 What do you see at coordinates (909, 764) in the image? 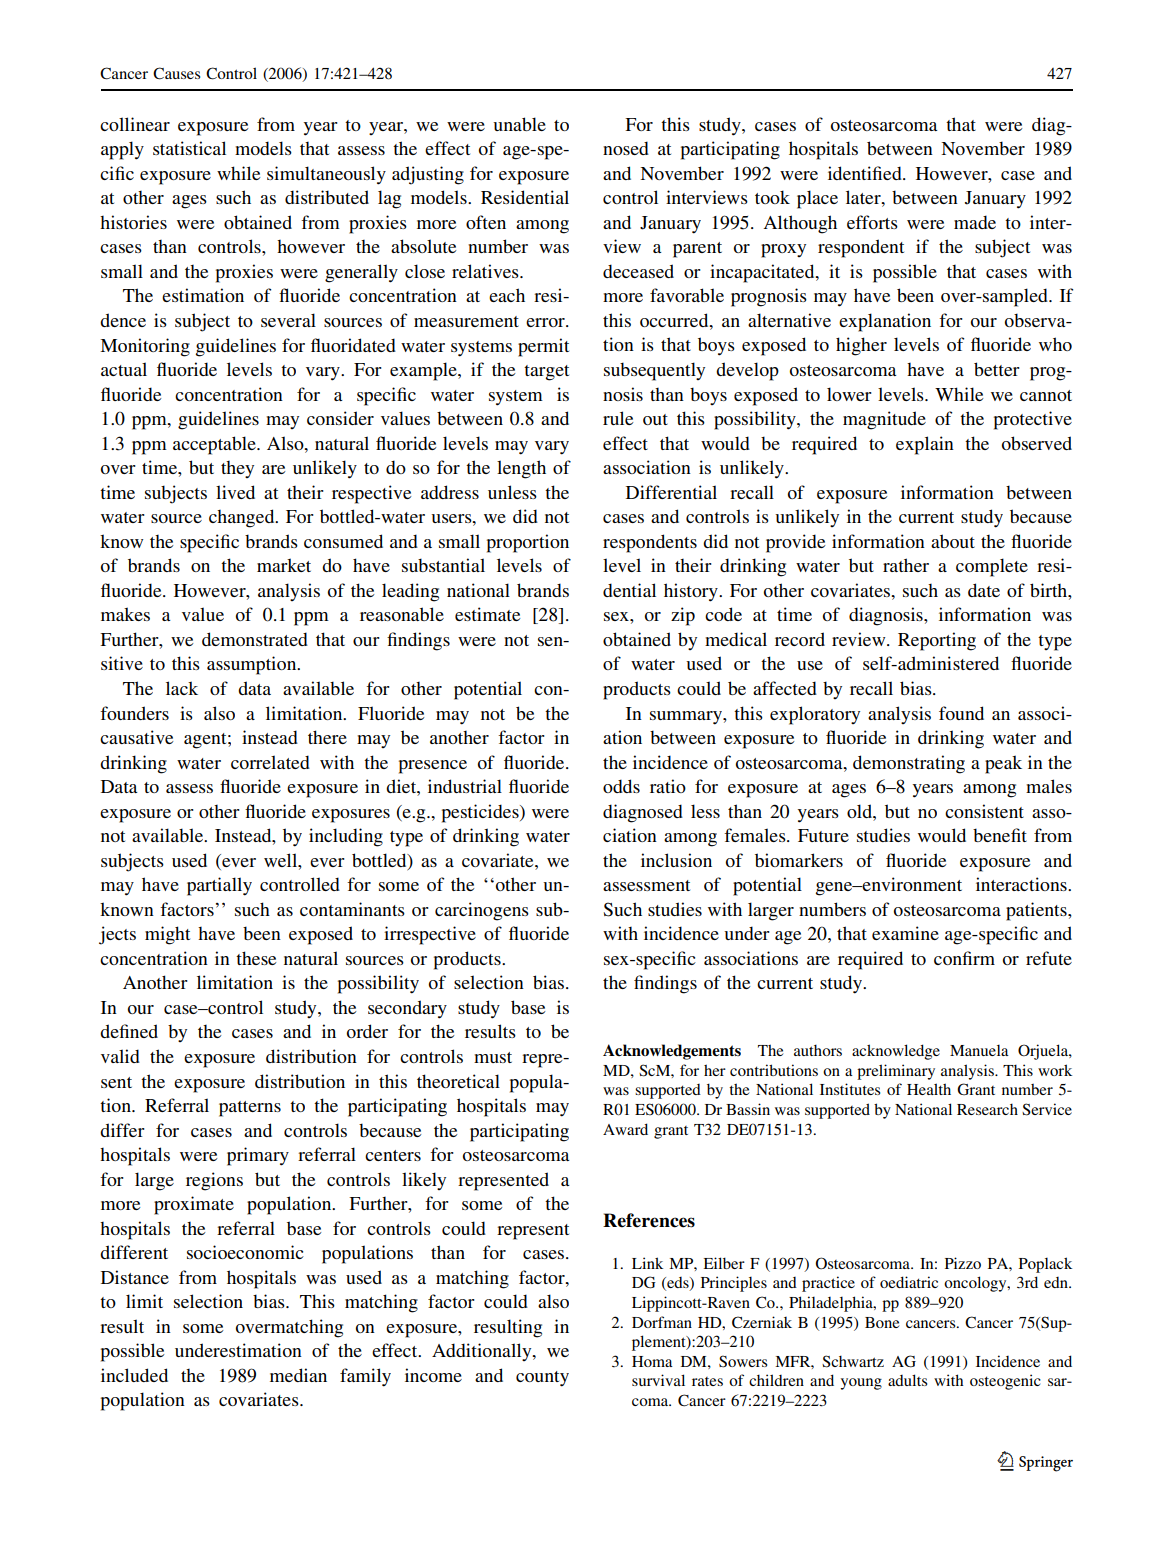
I see `demonstrating` at bounding box center [909, 764].
